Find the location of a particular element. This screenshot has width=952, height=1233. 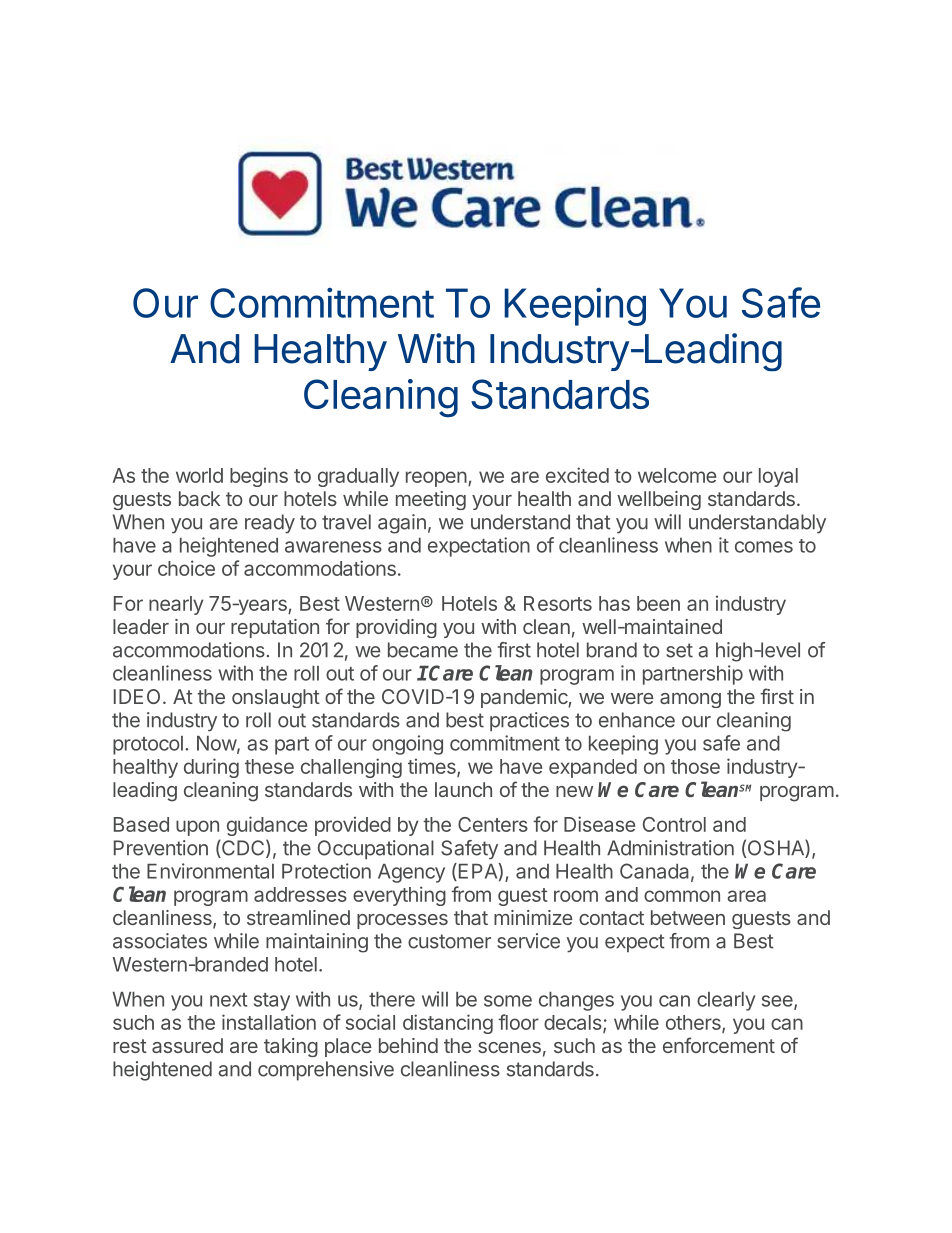

among is located at coordinates (690, 700).
